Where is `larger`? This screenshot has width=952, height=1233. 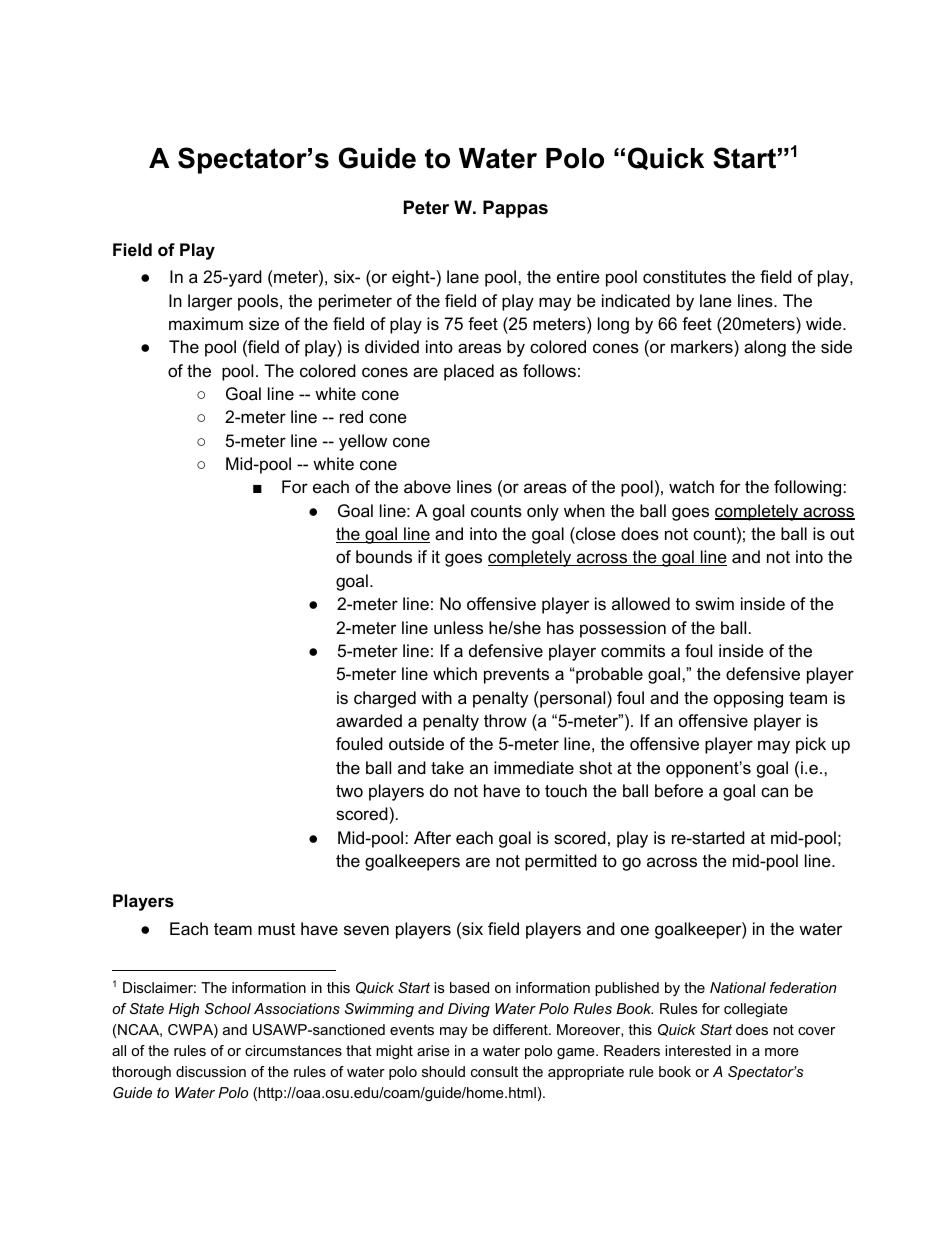
larger is located at coordinates (210, 302).
